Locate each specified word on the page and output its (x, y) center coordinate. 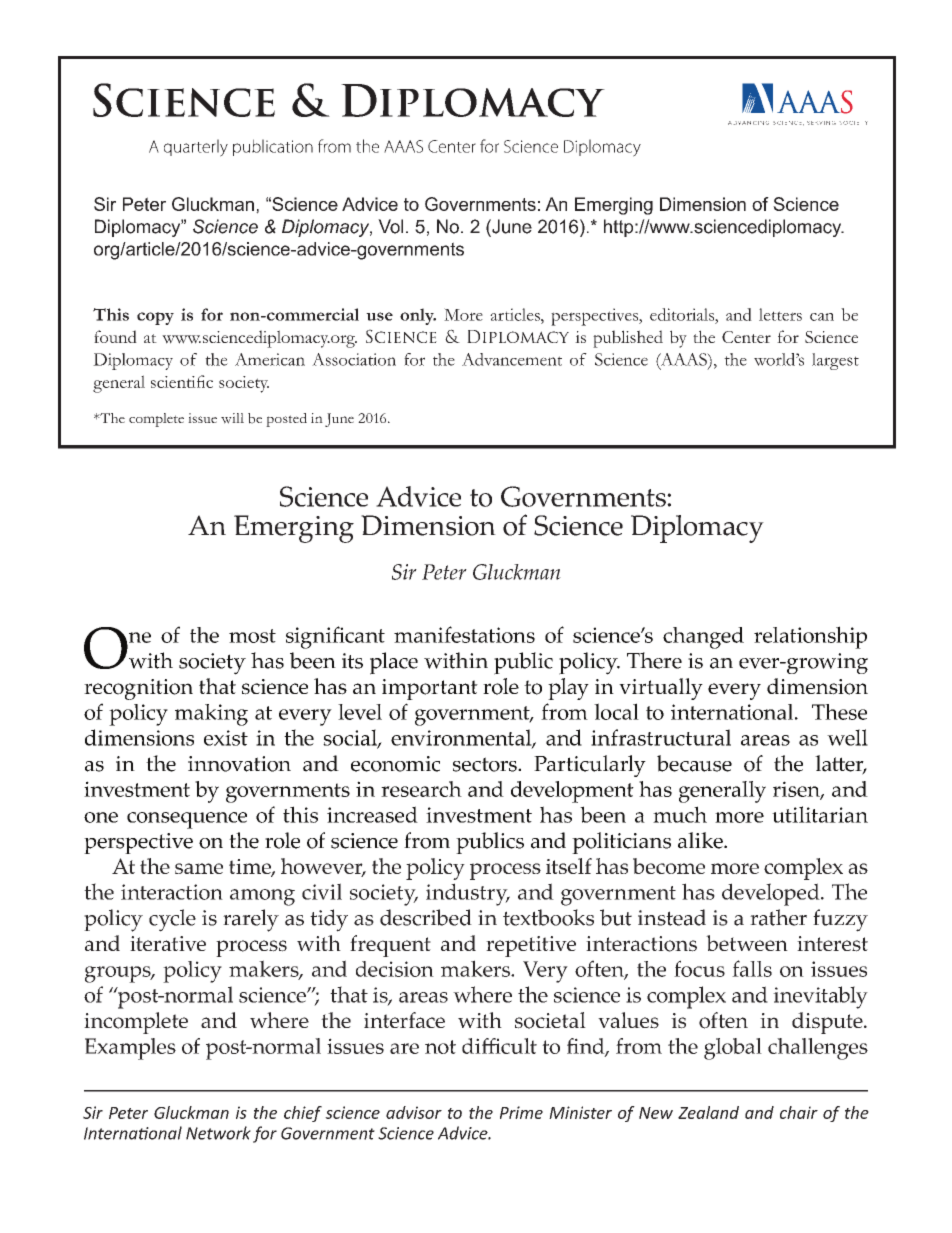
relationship (810, 637)
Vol (390, 226)
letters (780, 314)
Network (218, 1133)
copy (155, 318)
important (430, 689)
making (211, 715)
